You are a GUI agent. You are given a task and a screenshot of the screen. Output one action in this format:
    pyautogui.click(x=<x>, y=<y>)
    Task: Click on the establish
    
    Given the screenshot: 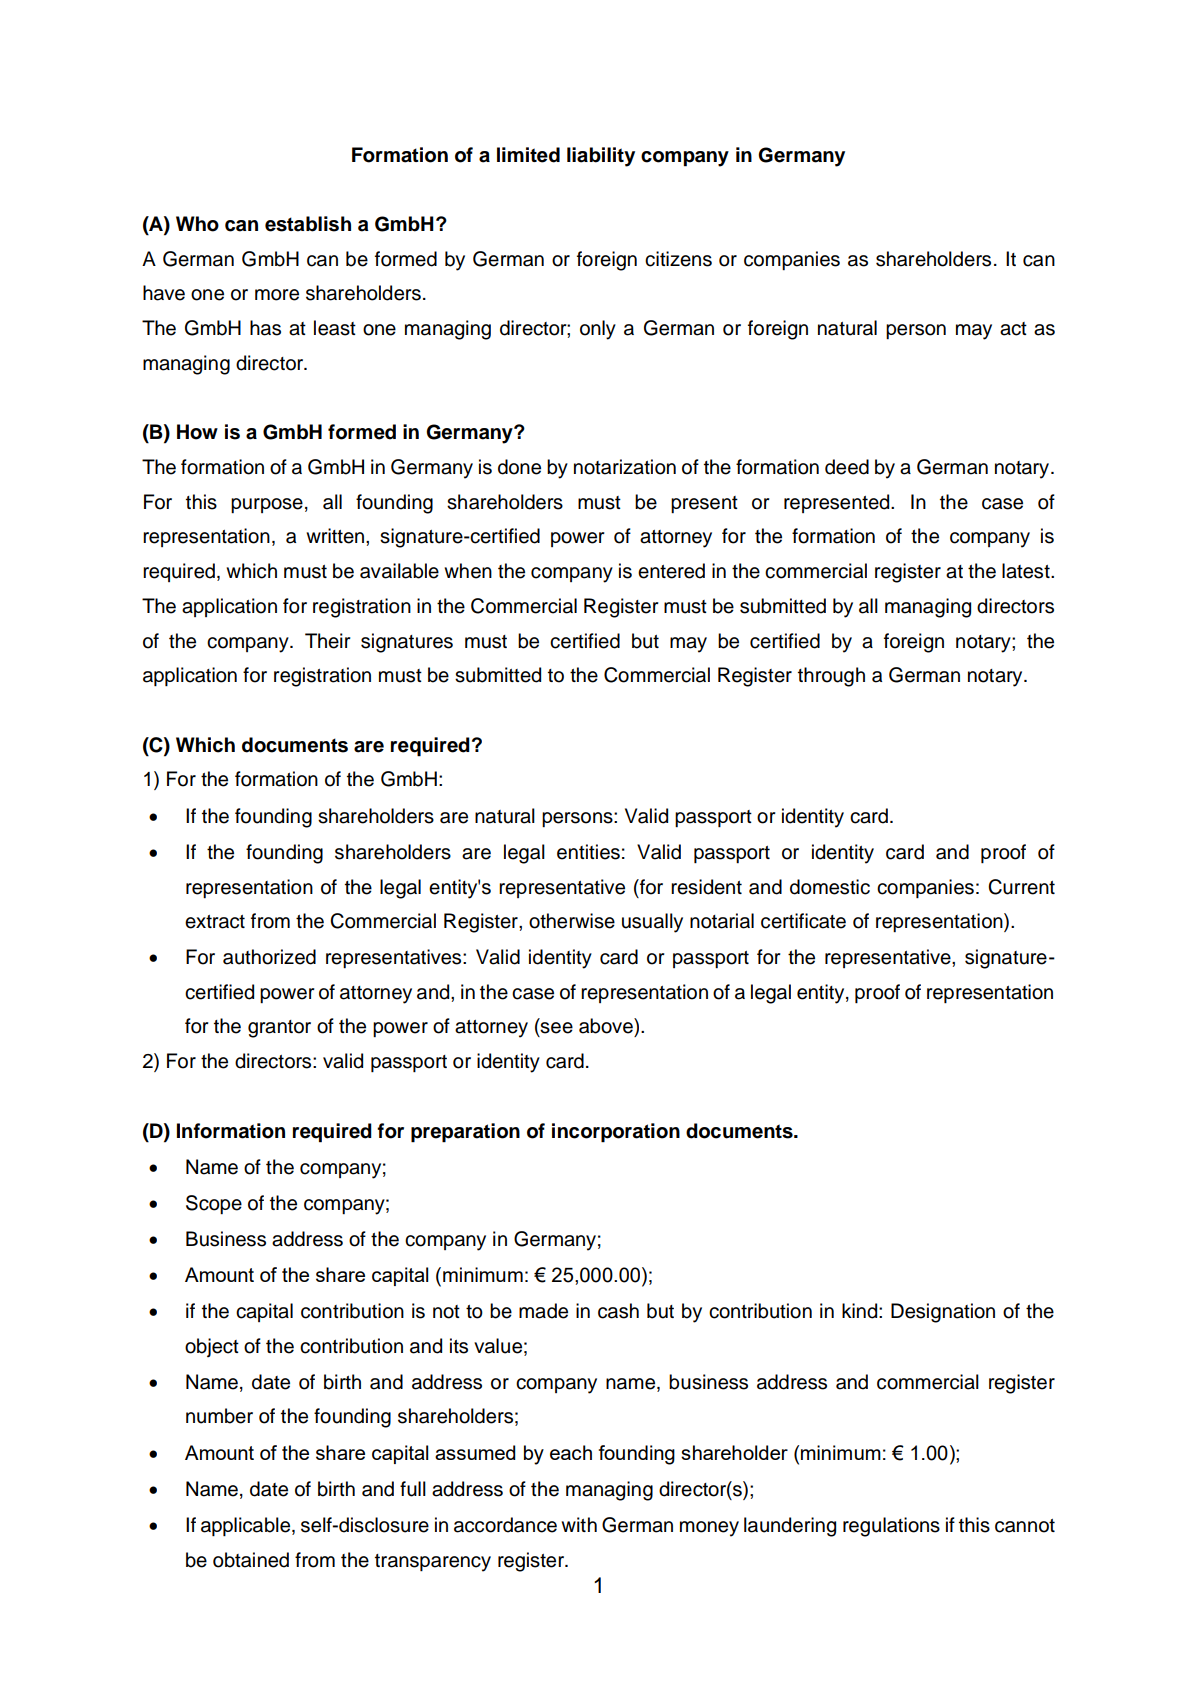 What is the action you would take?
    pyautogui.click(x=308, y=224)
